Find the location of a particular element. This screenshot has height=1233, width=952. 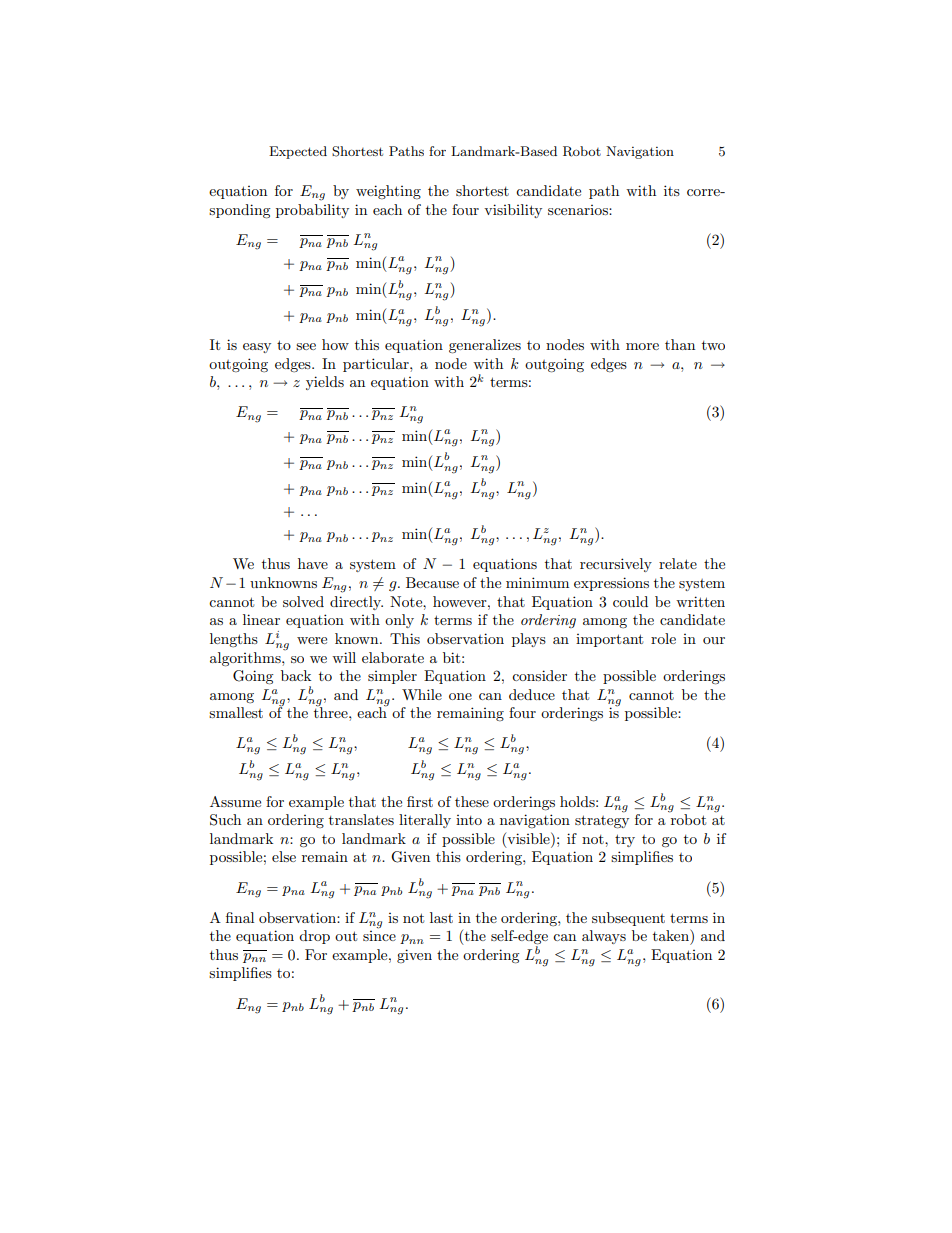

its is located at coordinates (672, 190).
